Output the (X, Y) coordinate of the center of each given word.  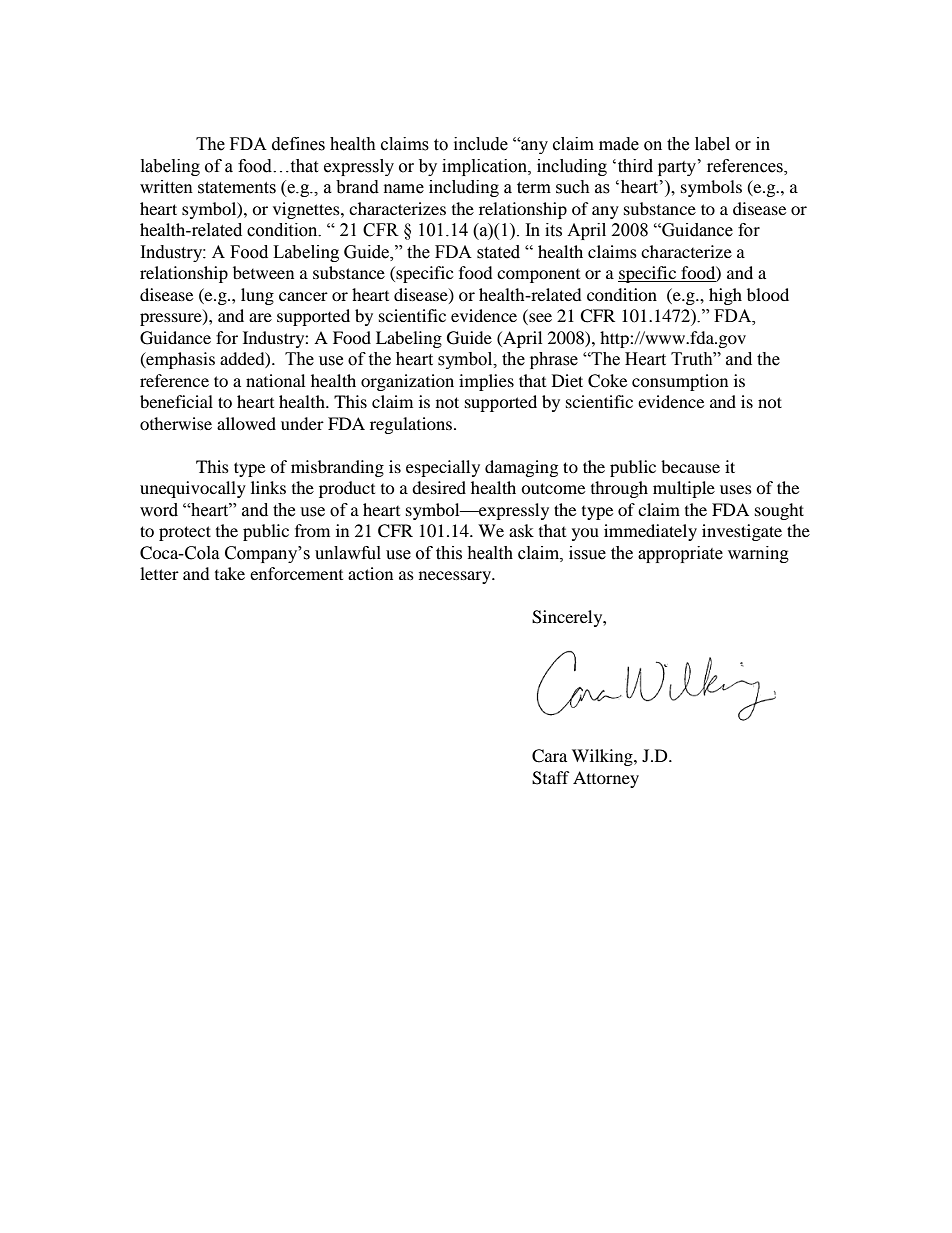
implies (486, 382)
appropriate (680, 554)
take (230, 573)
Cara (549, 756)
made (619, 144)
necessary (456, 577)
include (481, 144)
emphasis (179, 360)
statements (237, 188)
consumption (680, 382)
